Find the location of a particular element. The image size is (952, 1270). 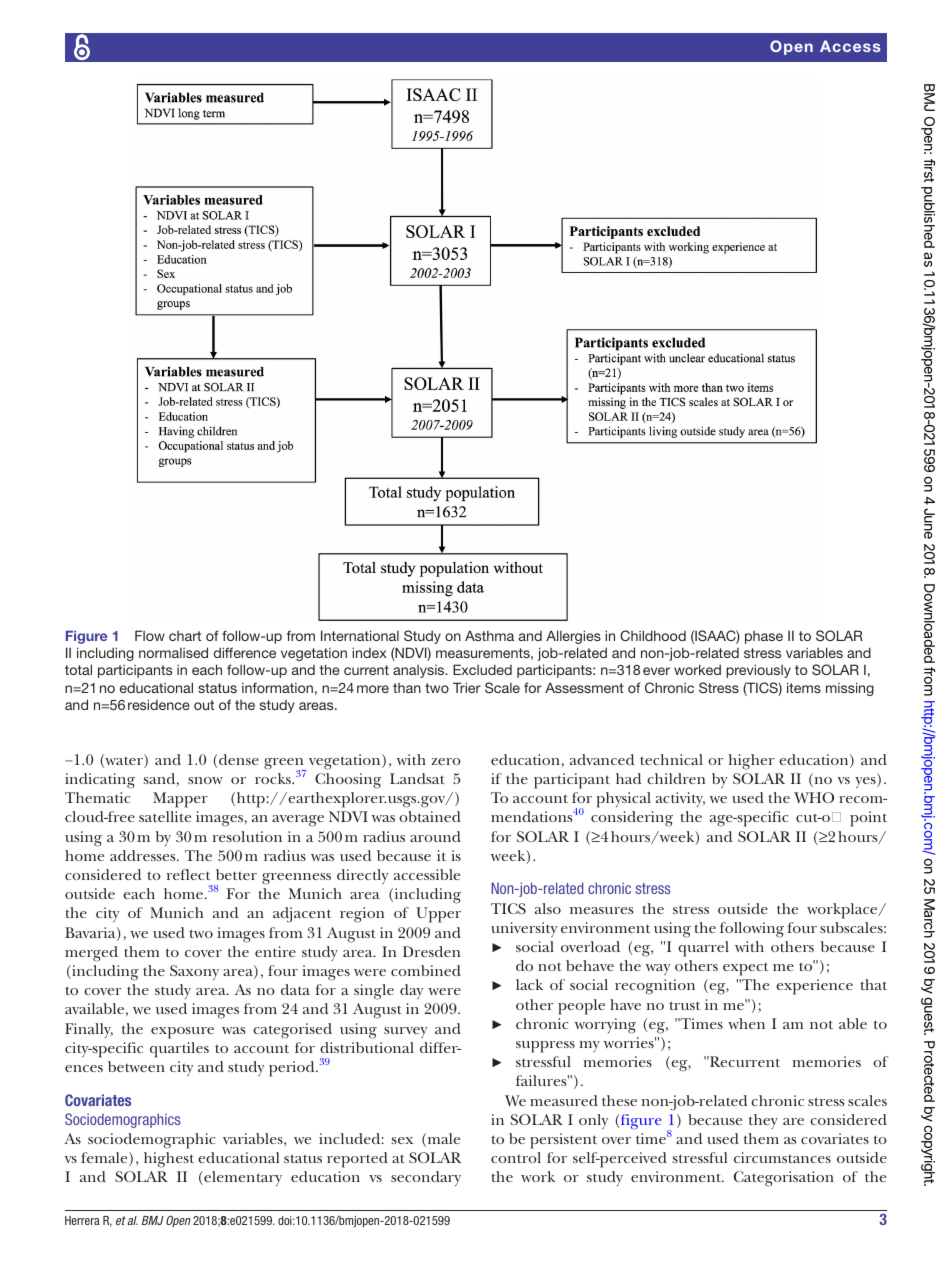

zero is located at coordinates (446, 761).
